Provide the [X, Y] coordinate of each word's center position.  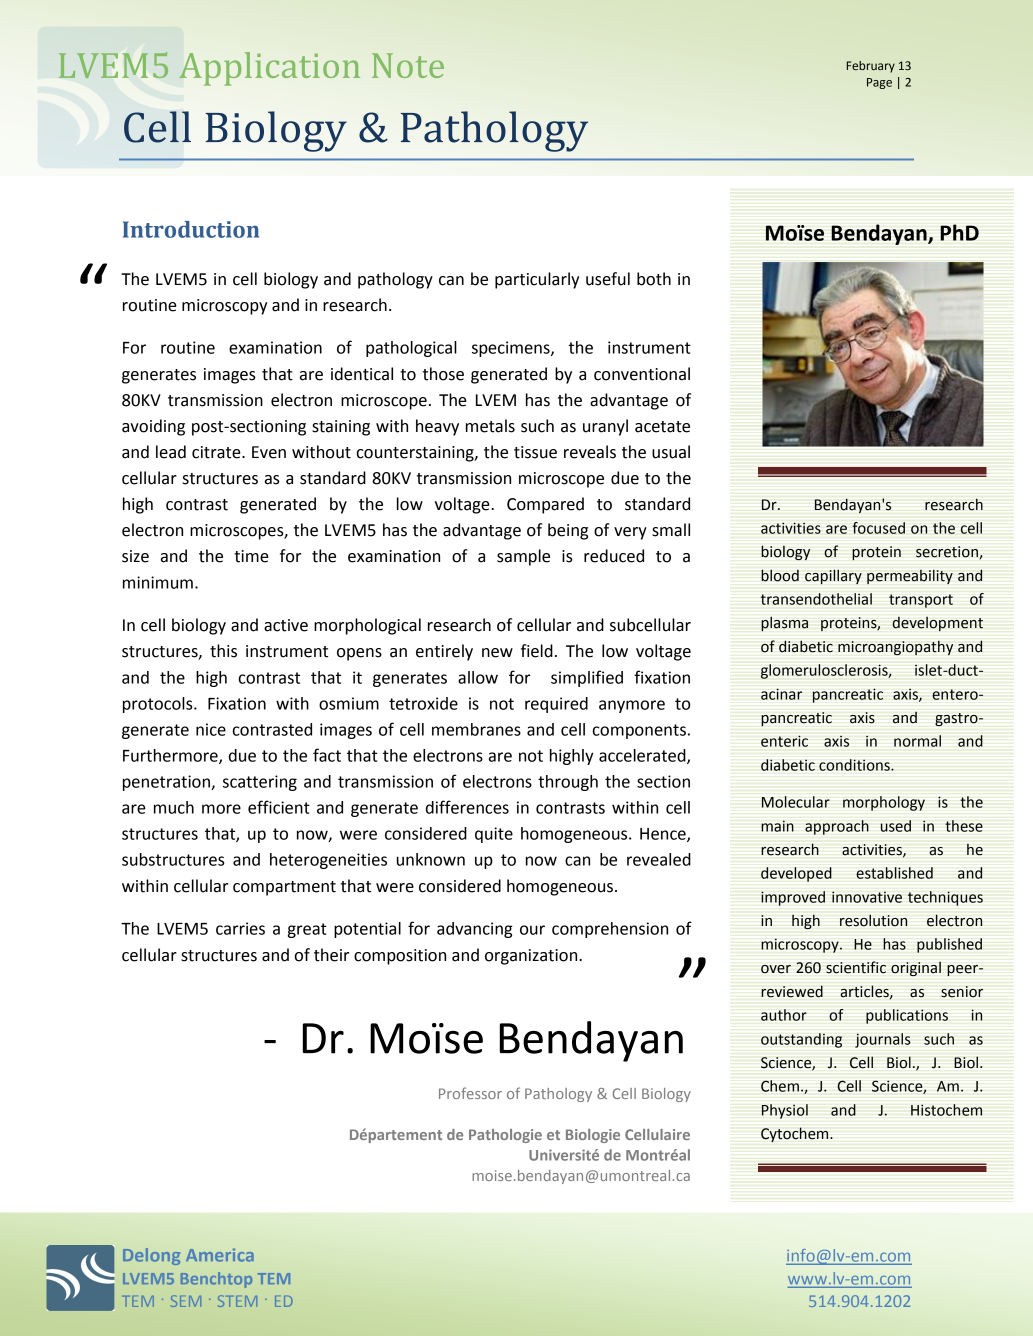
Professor [470, 1093]
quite [494, 835]
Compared [545, 505]
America [220, 1255]
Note [408, 65]
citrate [217, 452]
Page [879, 83]
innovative [867, 897]
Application [269, 69]
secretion [947, 552]
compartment [284, 888]
